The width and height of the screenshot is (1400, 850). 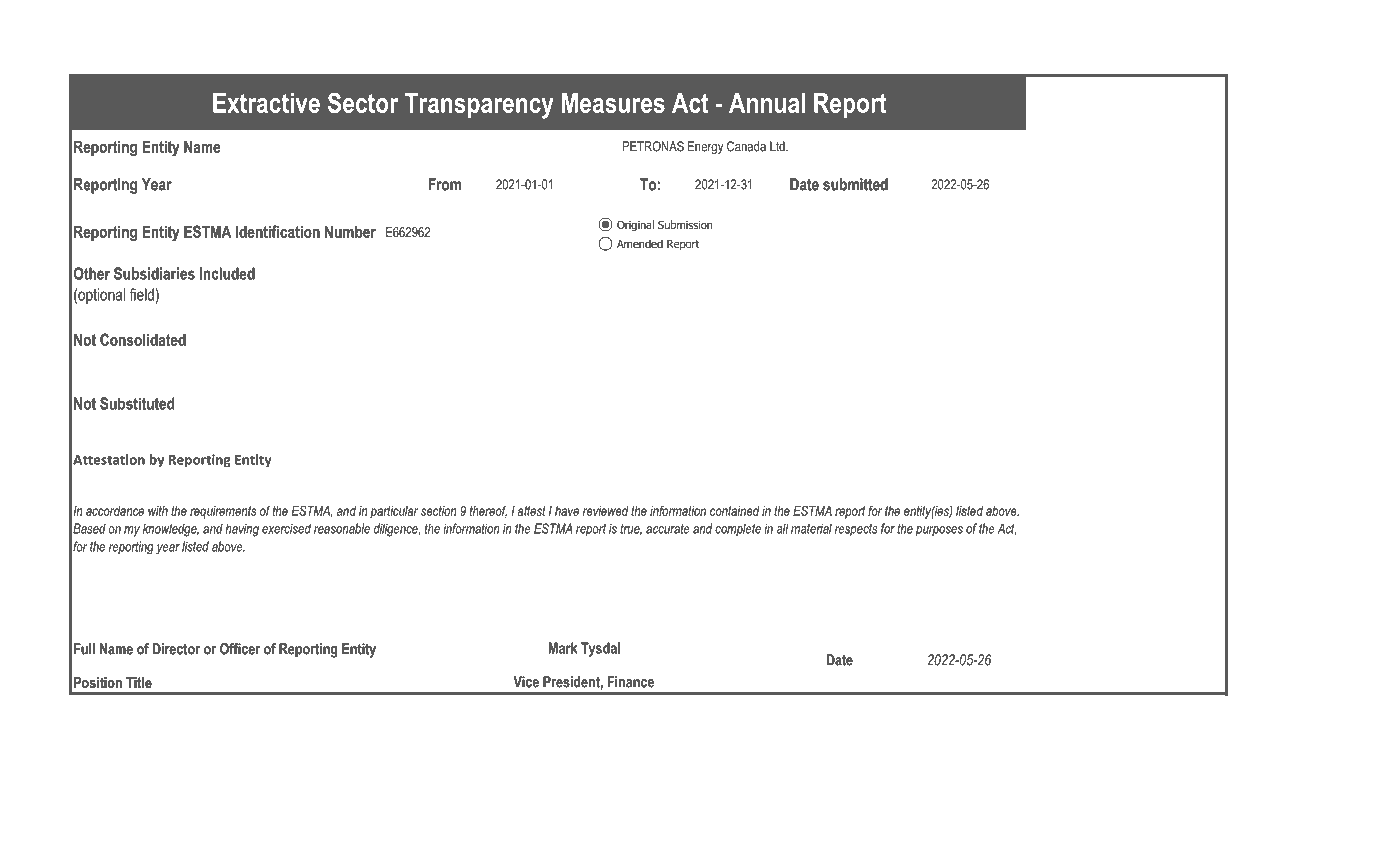 What do you see at coordinates (479, 106) in the screenshot?
I see `Transparency` at bounding box center [479, 106].
